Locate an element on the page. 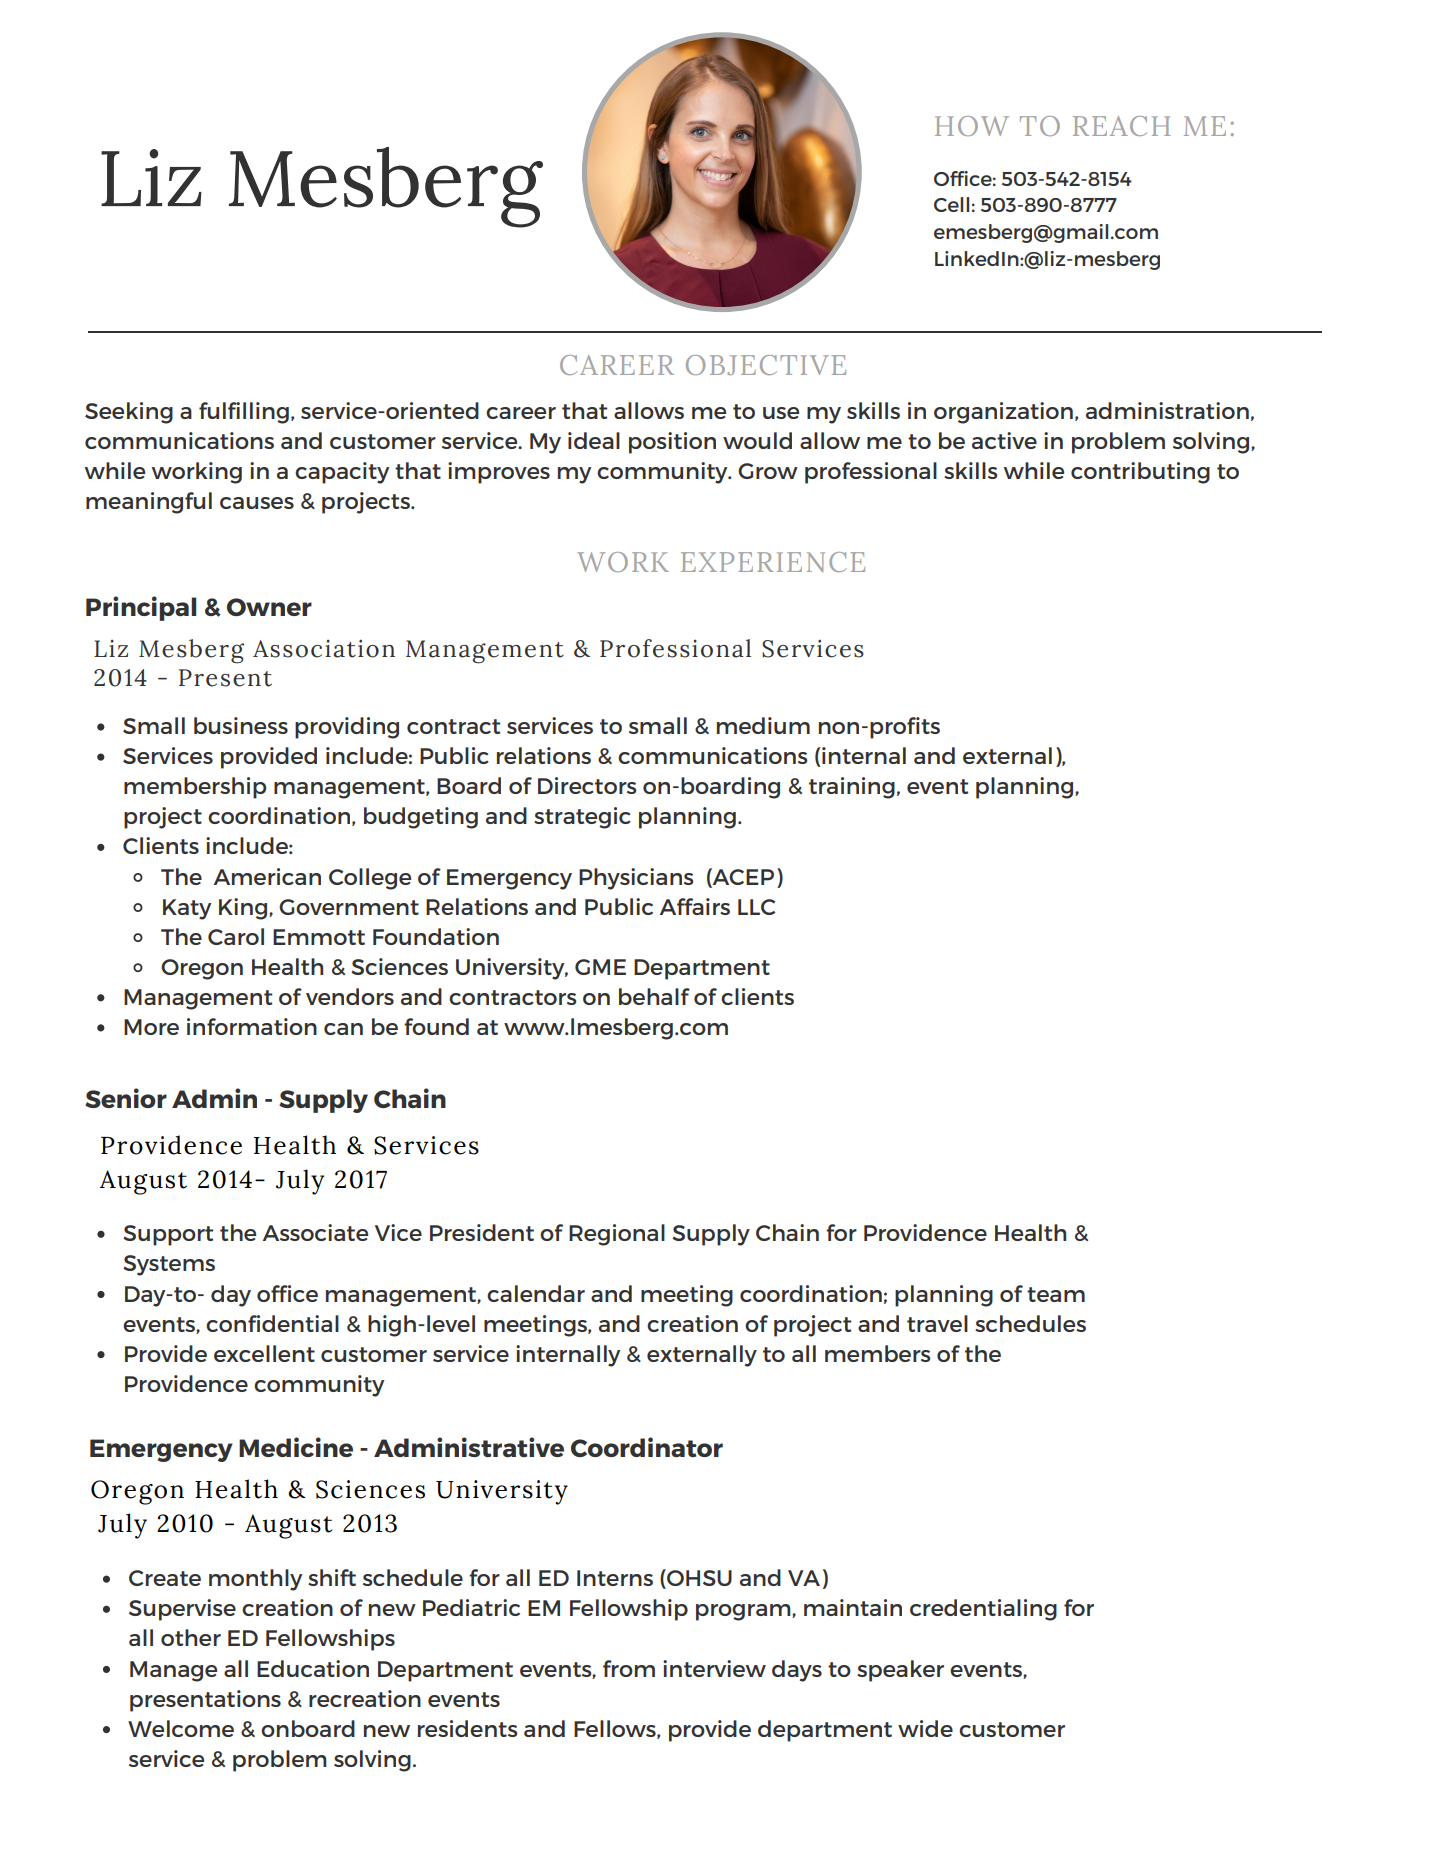 The height and width of the image is (1869, 1444). credentialing is located at coordinates (983, 1610).
